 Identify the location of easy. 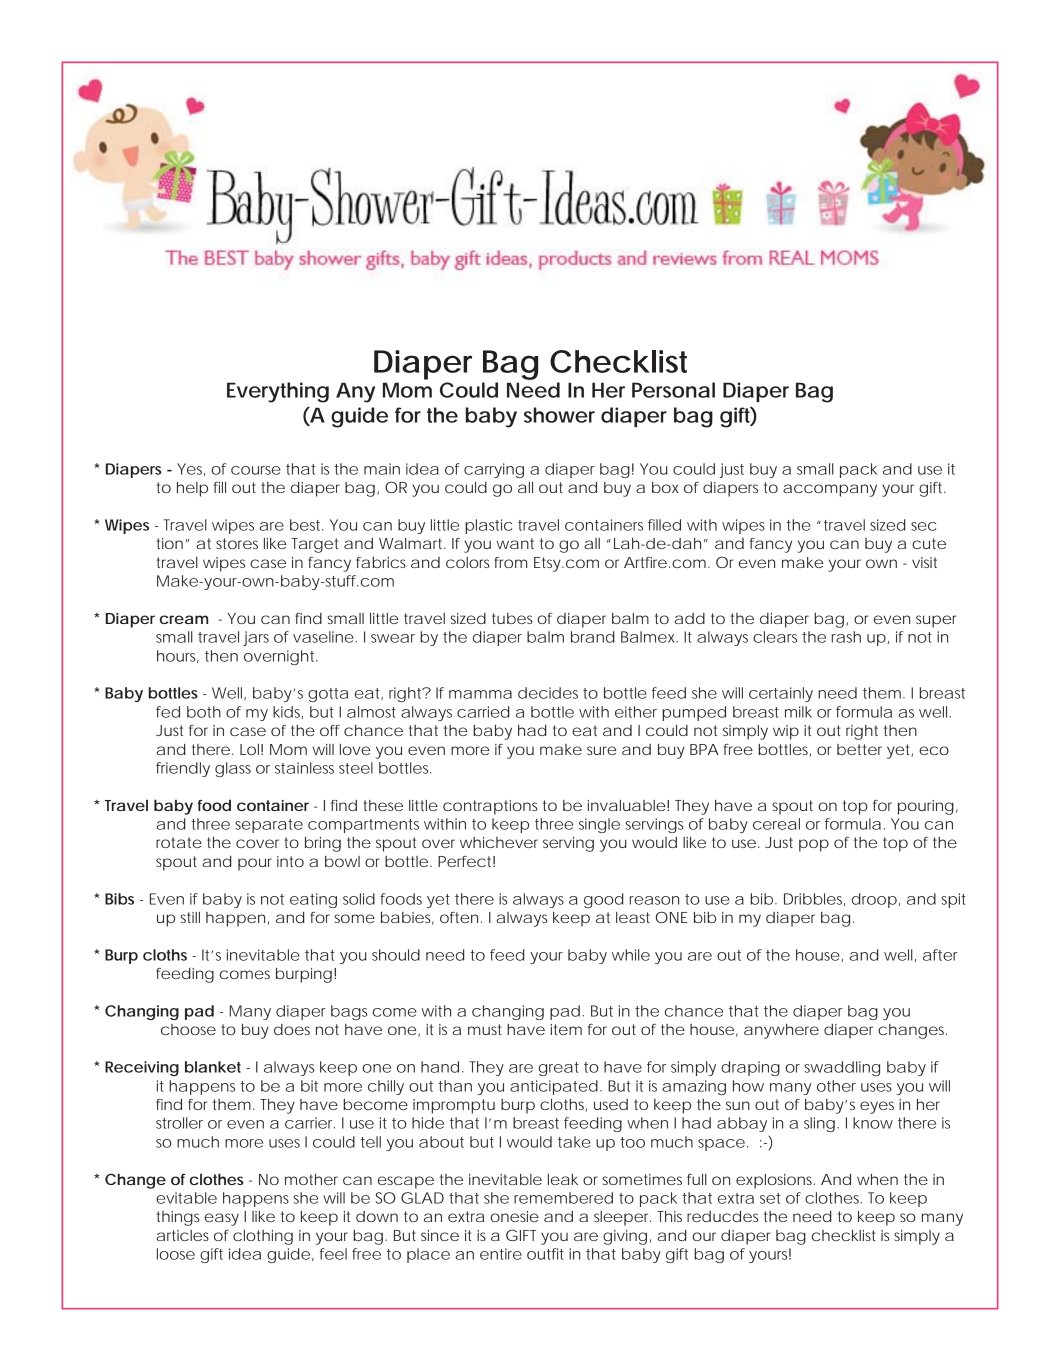
(222, 1219).
